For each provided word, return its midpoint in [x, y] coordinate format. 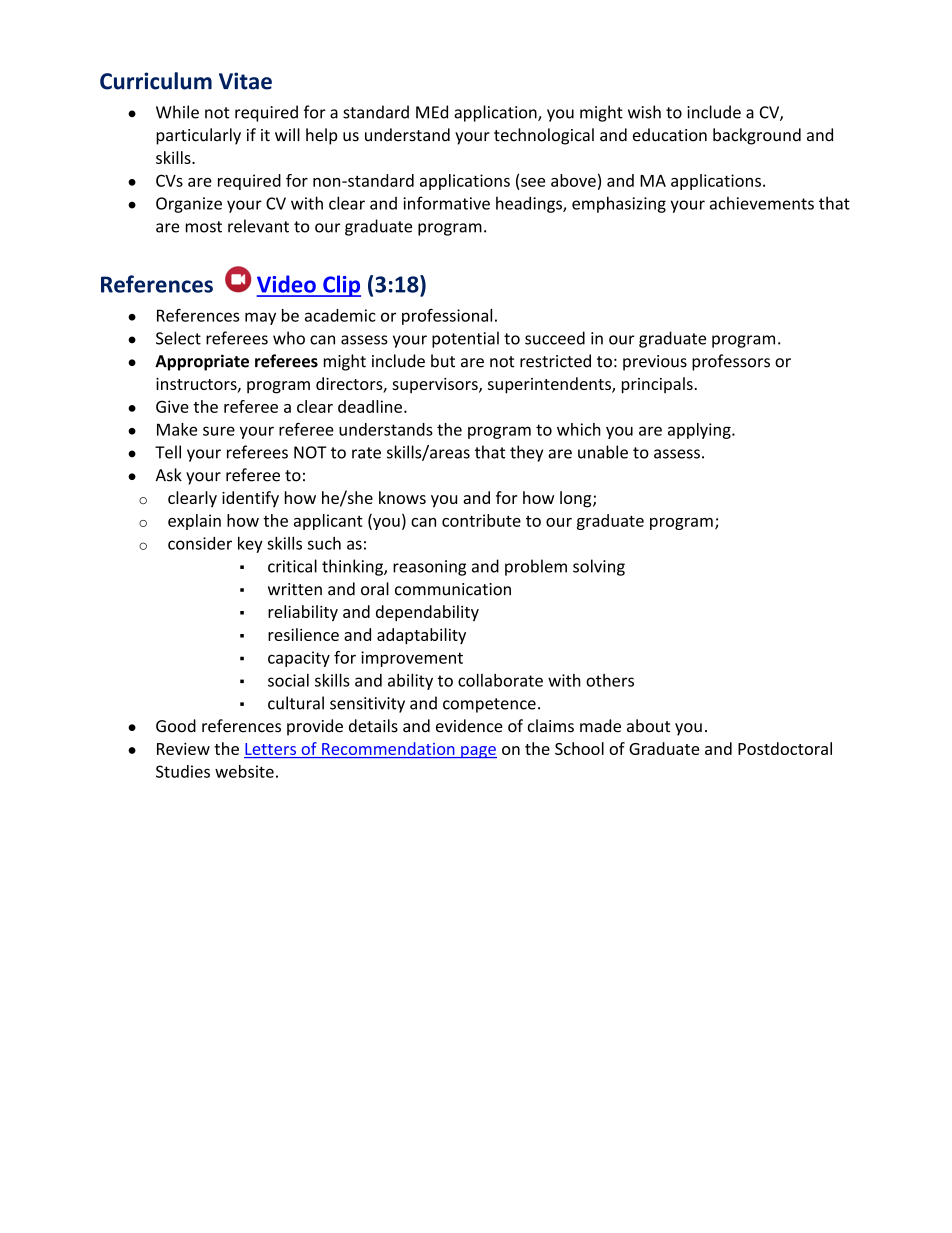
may [260, 318]
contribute [481, 520]
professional [447, 317]
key [250, 545]
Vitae [245, 81]
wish [644, 112]
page [478, 752]
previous [655, 363]
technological [544, 136]
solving [599, 567]
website [244, 771]
